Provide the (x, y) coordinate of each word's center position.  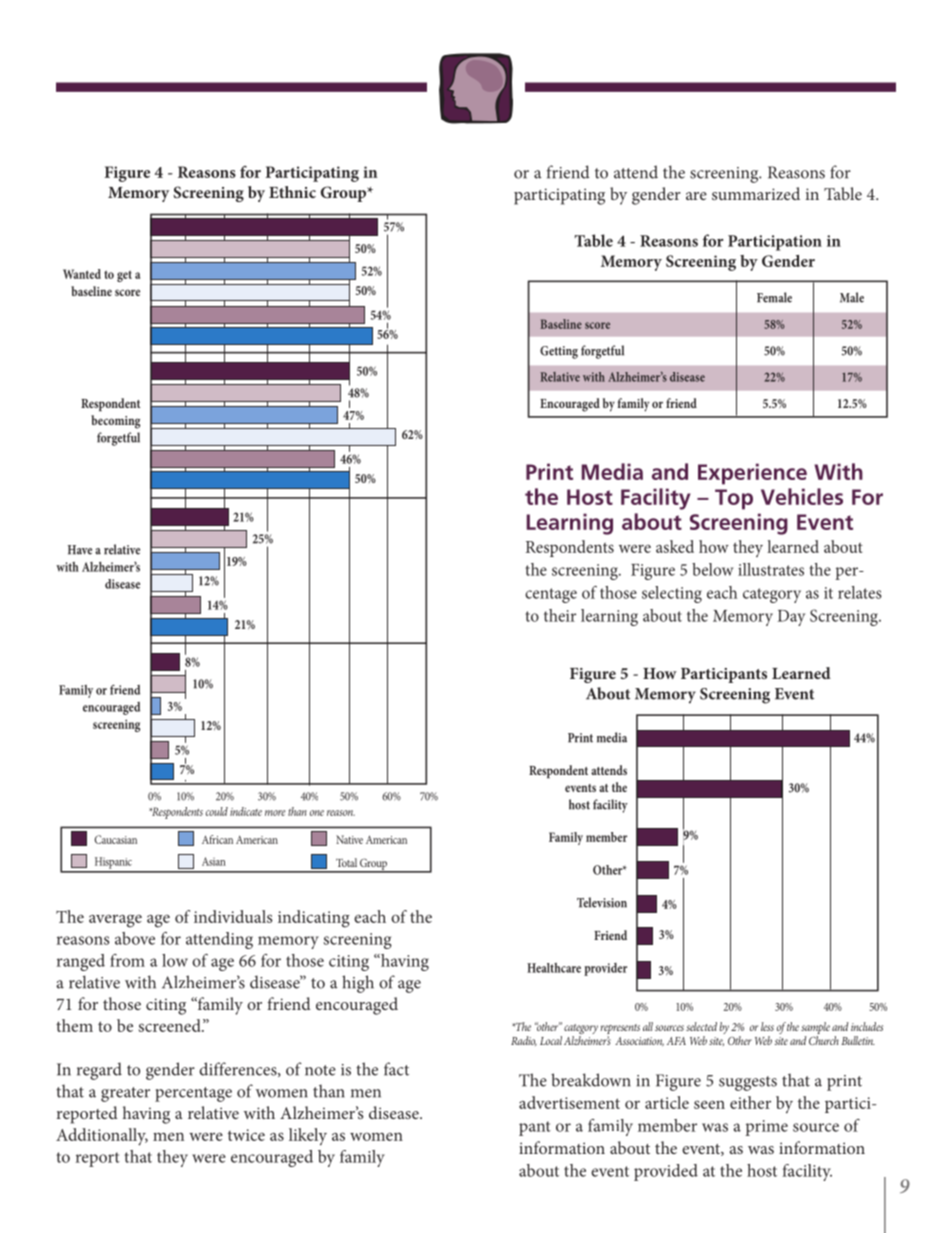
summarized (756, 193)
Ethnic (292, 192)
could (217, 811)
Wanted (82, 274)
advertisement (569, 1102)
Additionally (102, 1137)
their (560, 615)
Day (791, 618)
